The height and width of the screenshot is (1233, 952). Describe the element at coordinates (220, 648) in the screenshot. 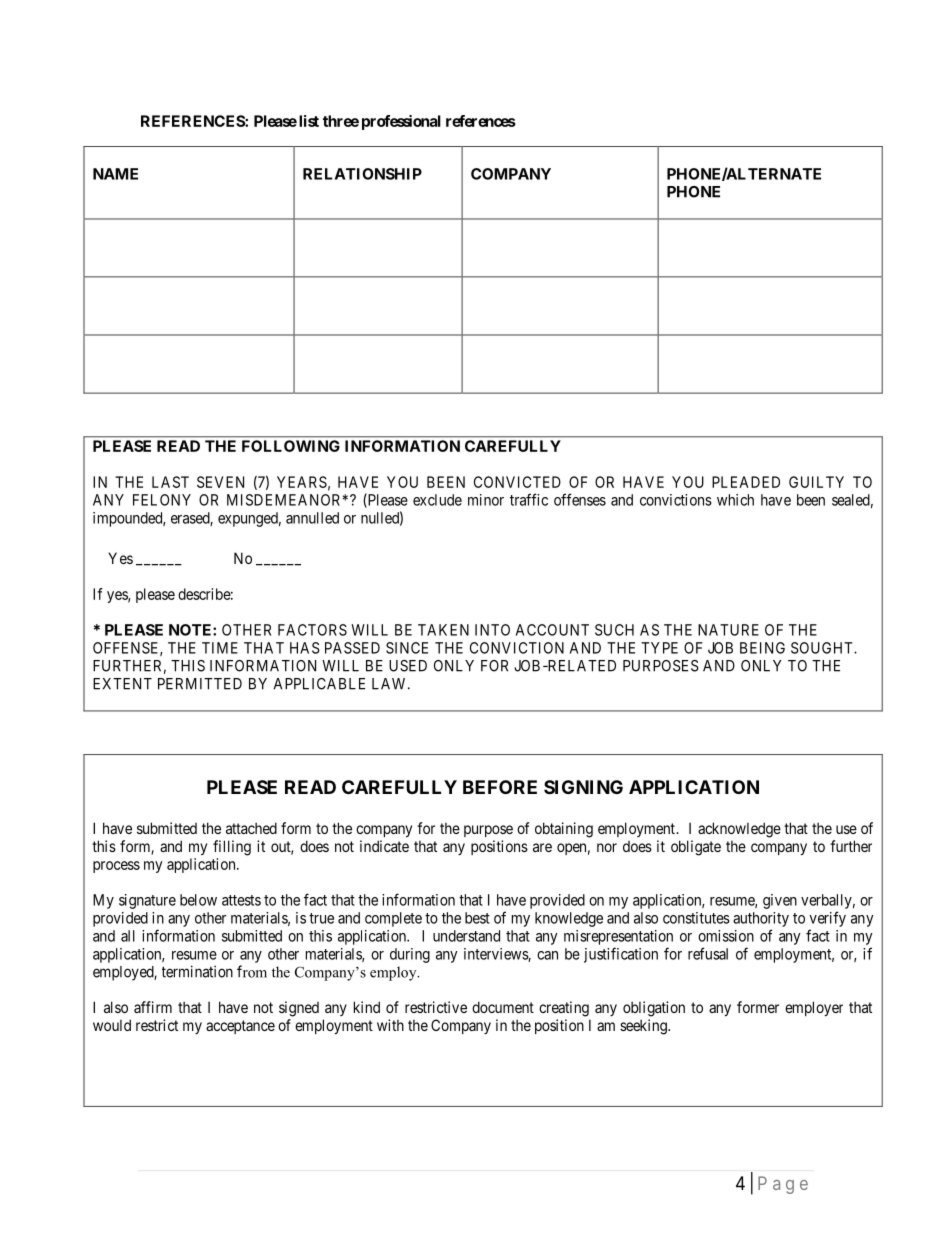

I see `TIME` at that location.
